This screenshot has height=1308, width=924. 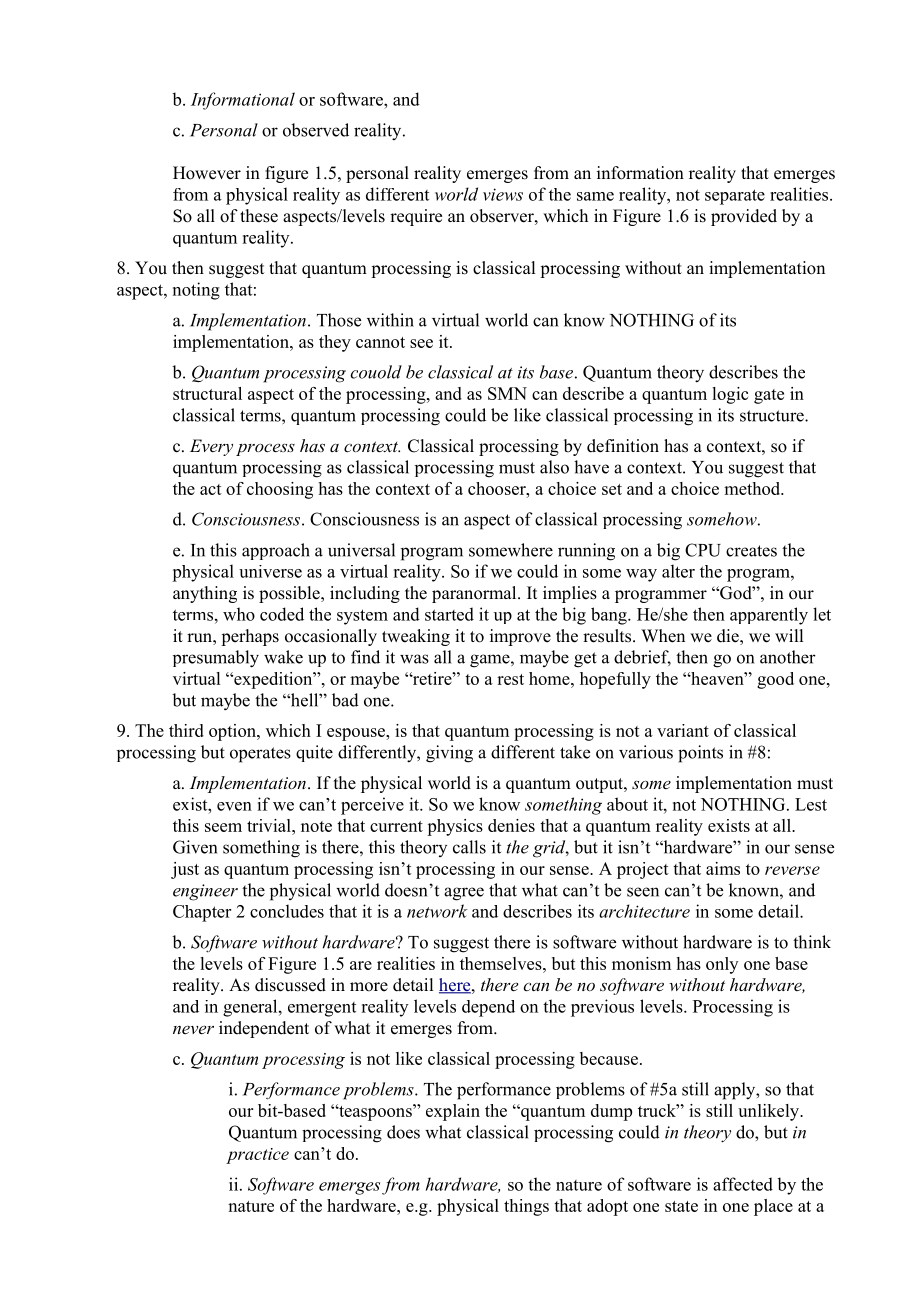 I want to click on logic, so click(x=730, y=395).
